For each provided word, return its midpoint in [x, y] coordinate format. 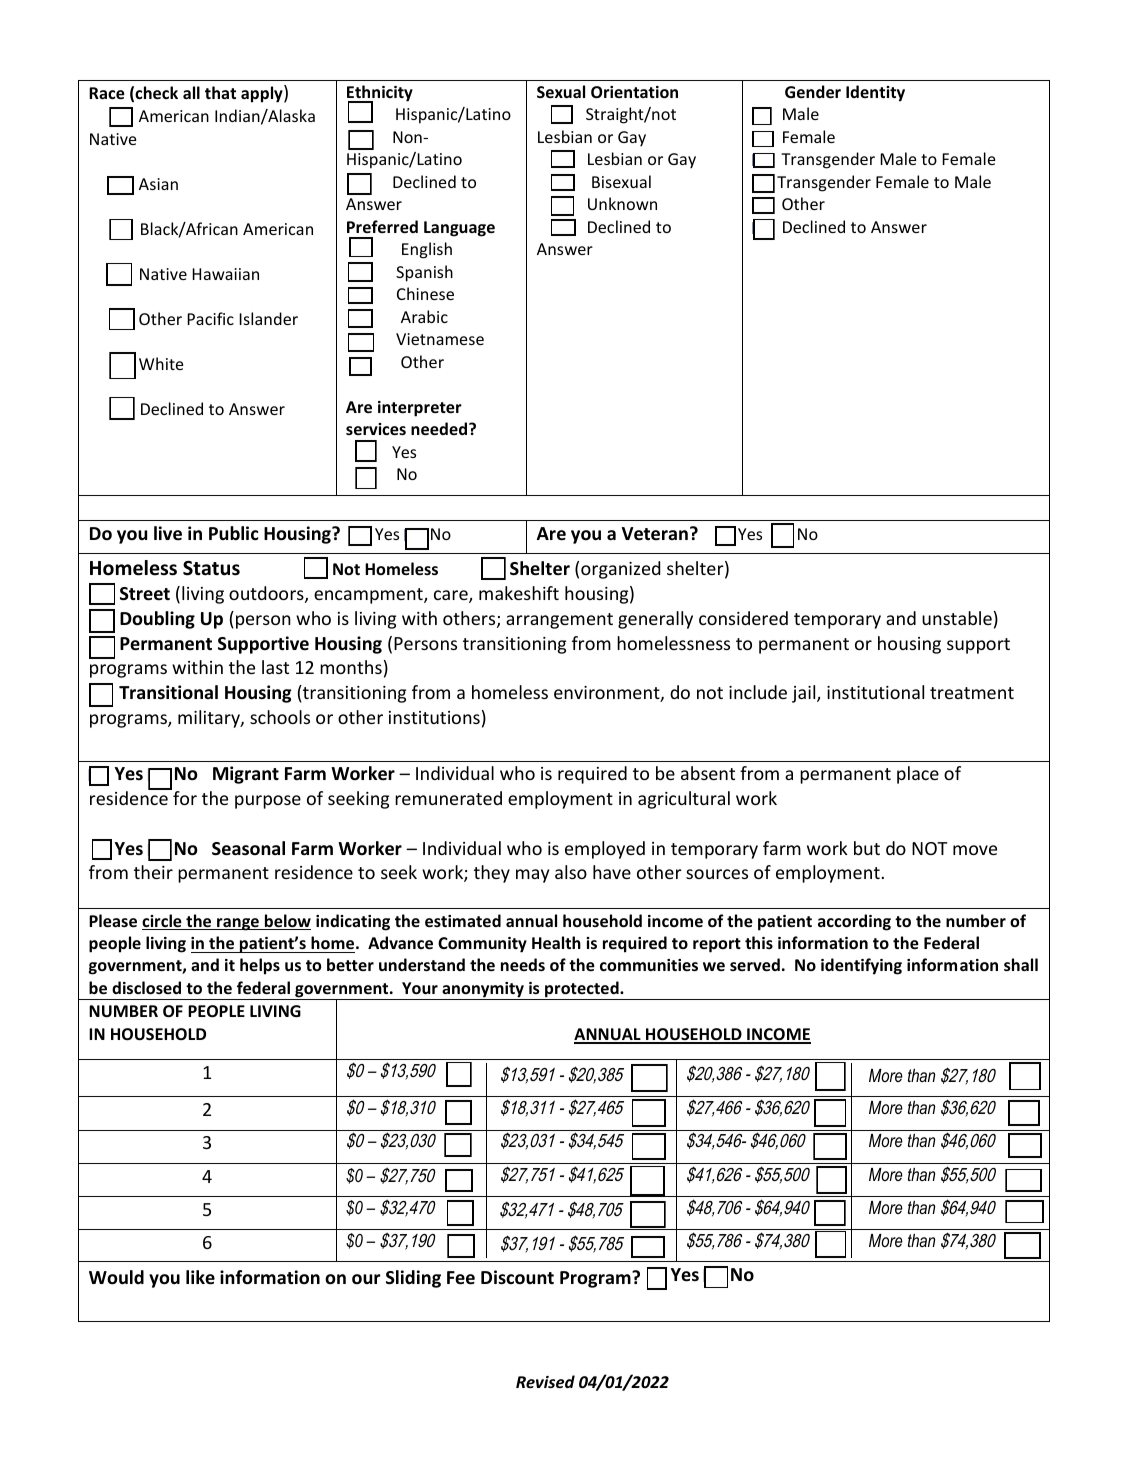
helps [260, 966]
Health [556, 942]
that [220, 92]
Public [234, 533]
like [200, 1277]
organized [620, 570]
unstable [957, 618]
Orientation [634, 92]
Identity [875, 93]
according [854, 922]
